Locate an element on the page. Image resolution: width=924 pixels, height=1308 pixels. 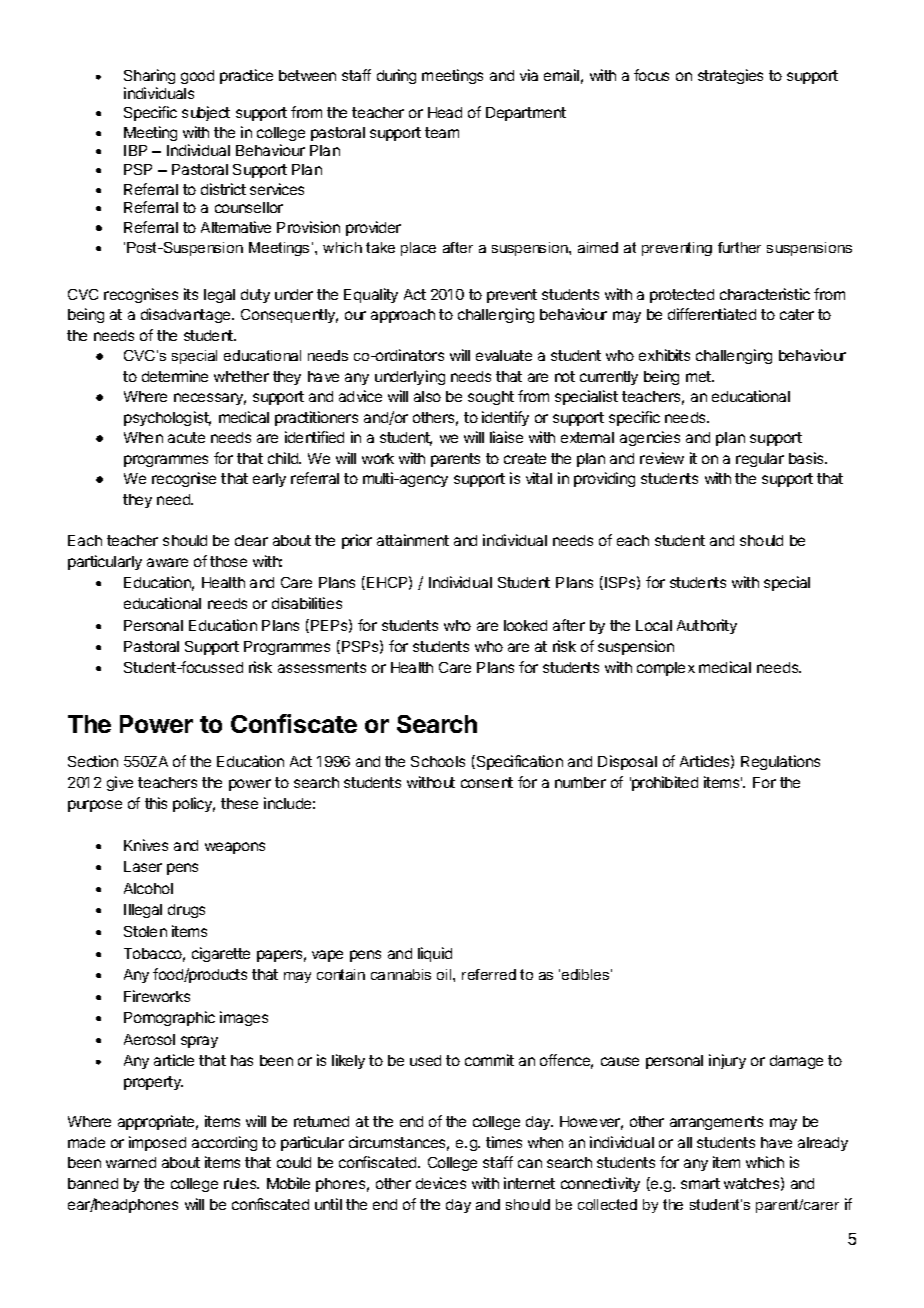
devices is located at coordinates (441, 1183).
